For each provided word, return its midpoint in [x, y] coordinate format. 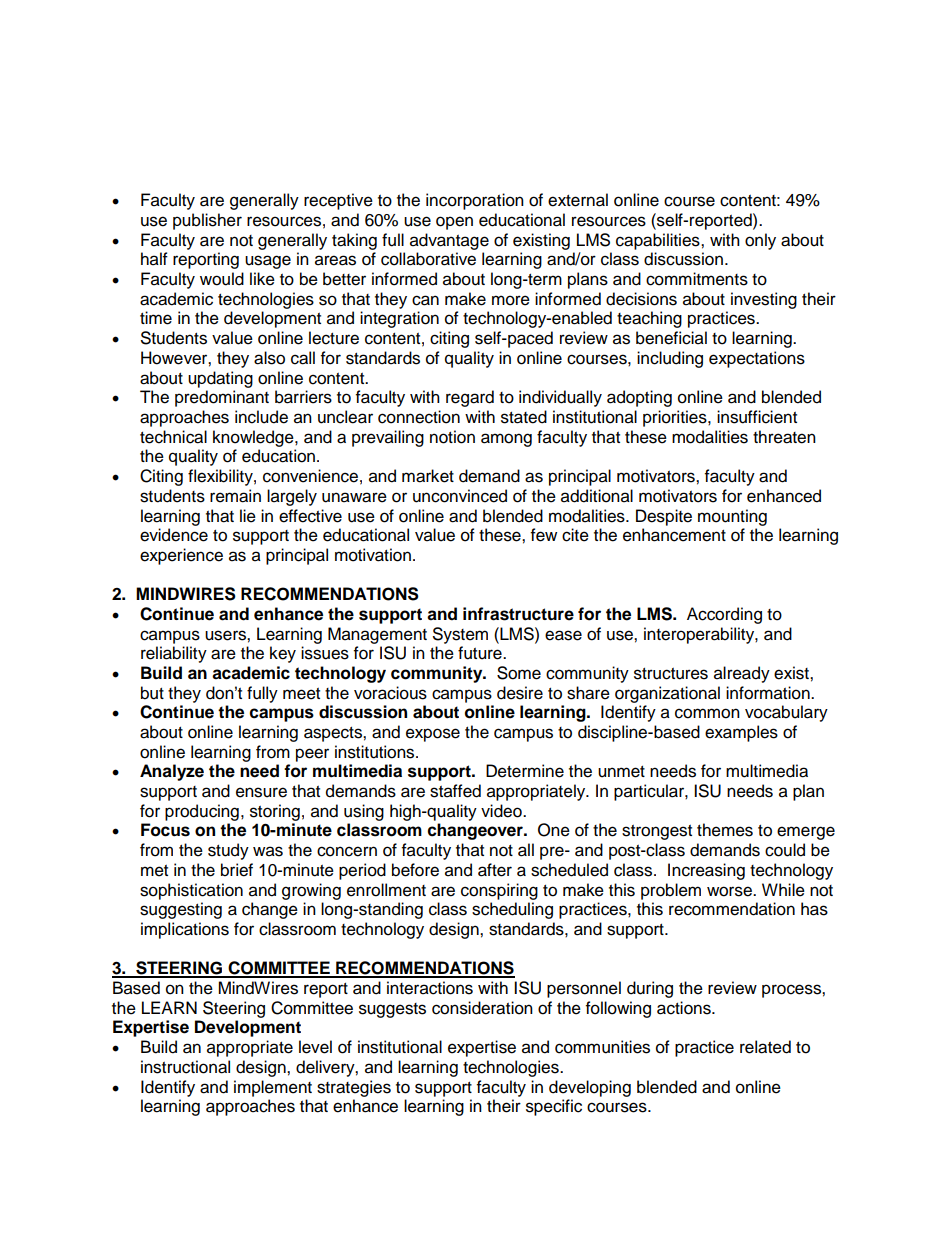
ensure [261, 792]
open [454, 223]
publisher [207, 221]
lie [248, 516]
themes [725, 830]
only [760, 241]
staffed [455, 791]
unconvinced [460, 496]
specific [554, 1107]
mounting [732, 517]
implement [273, 1088]
